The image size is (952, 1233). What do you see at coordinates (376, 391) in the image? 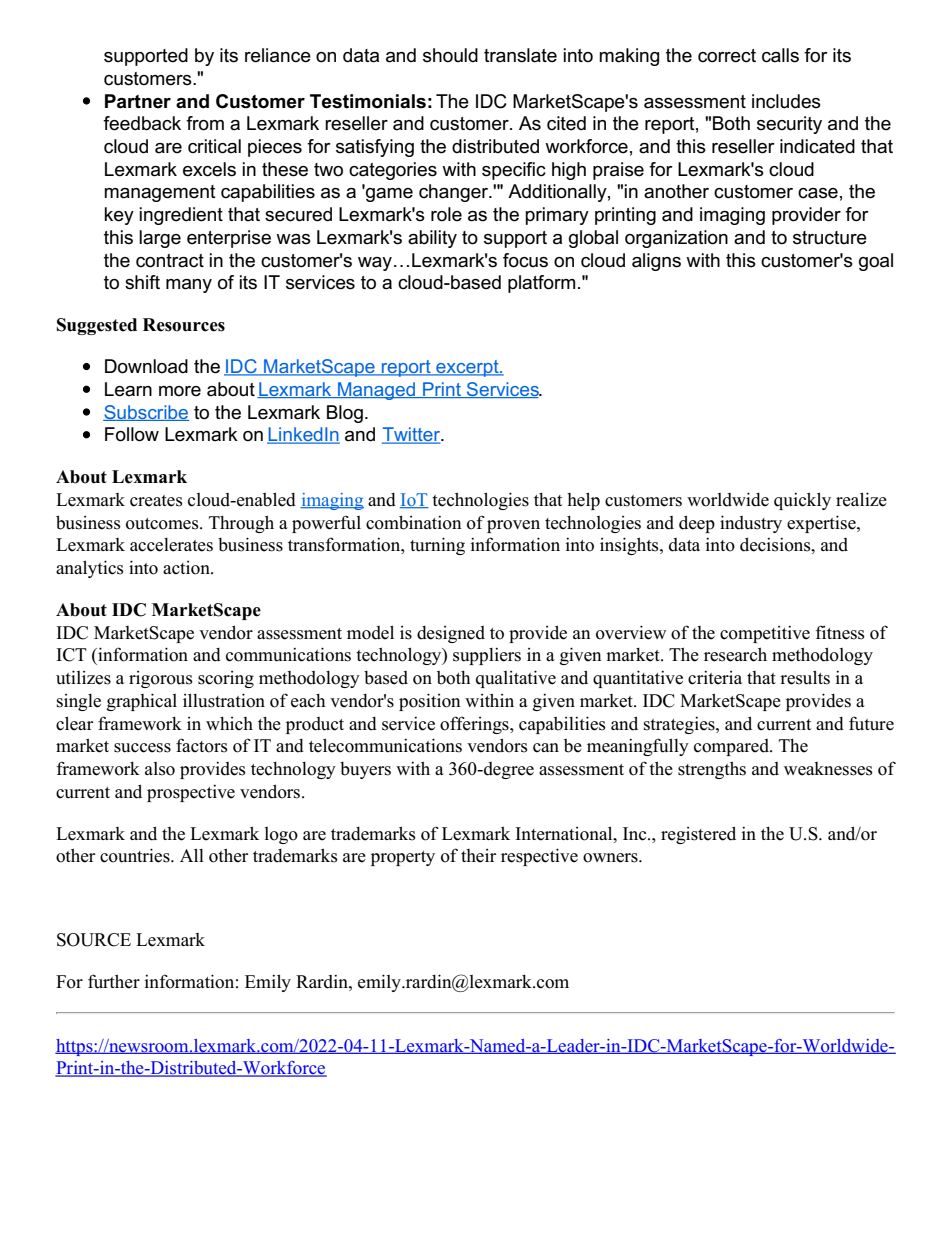
I see `Managed` at bounding box center [376, 391].
